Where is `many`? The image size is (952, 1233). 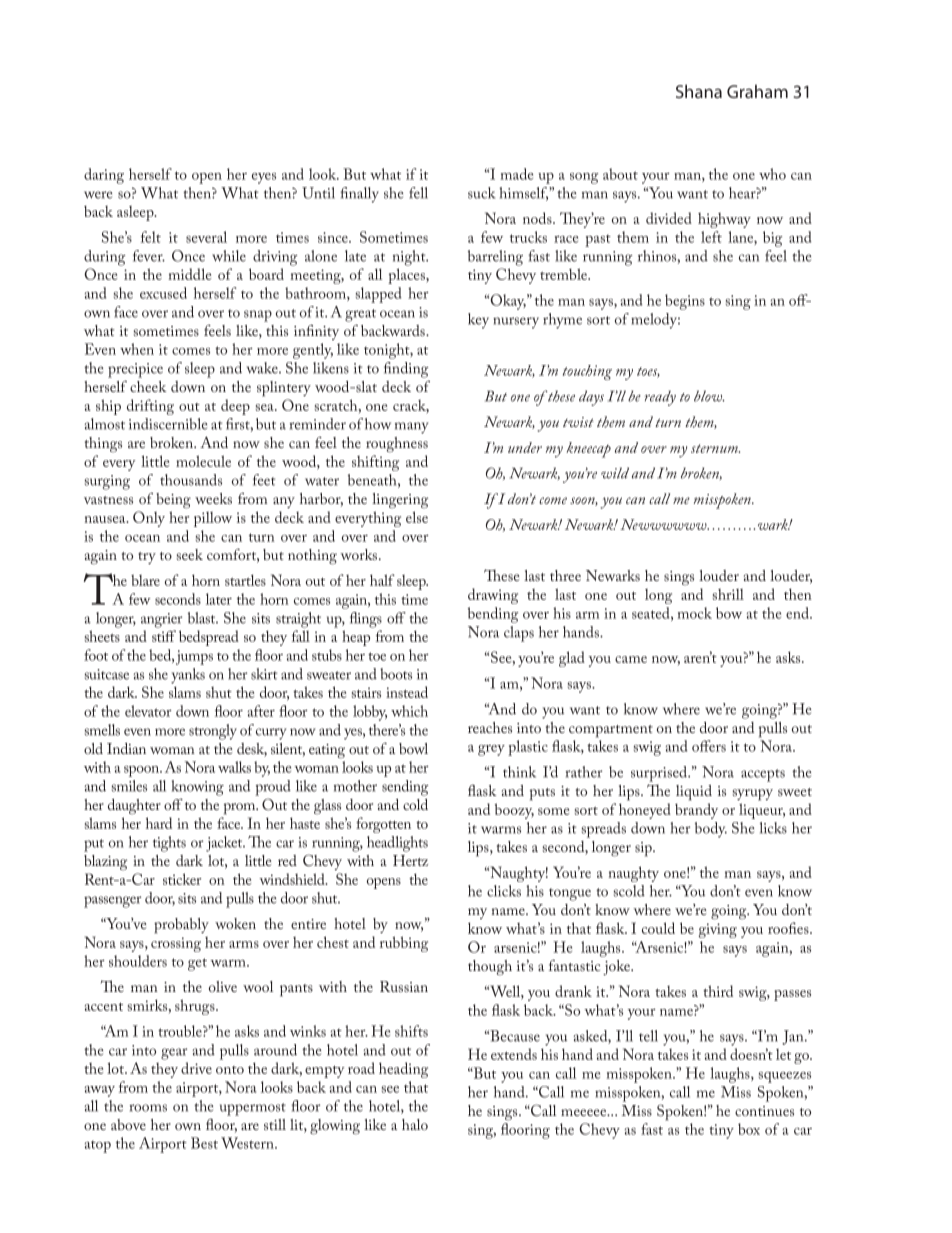
many is located at coordinates (411, 428).
